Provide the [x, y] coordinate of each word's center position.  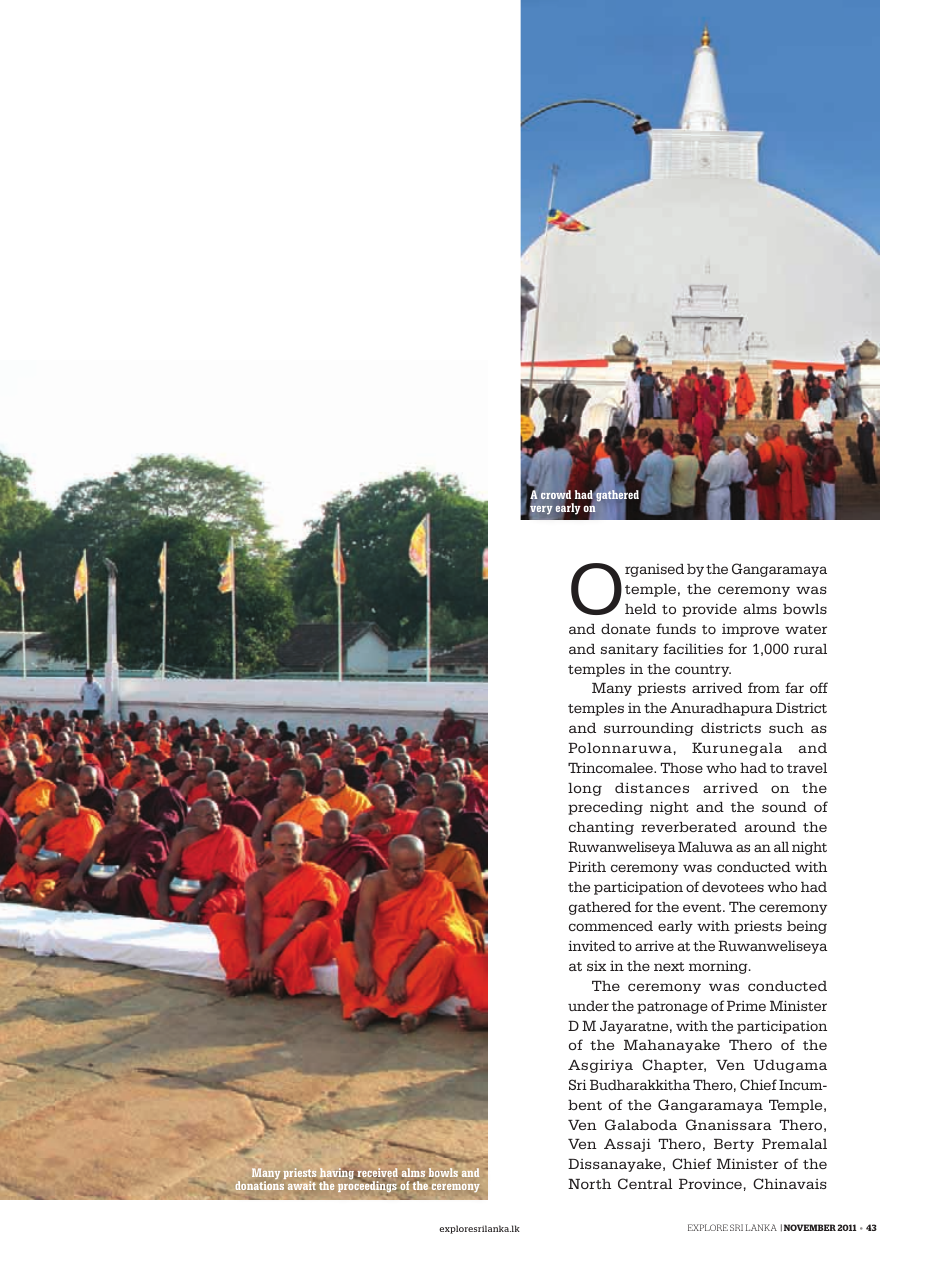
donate [625, 629]
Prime [746, 1006]
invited [592, 946]
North [589, 1184]
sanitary [630, 650]
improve [750, 630]
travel [807, 768]
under [588, 1006]
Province [710, 1184]
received [376, 1173]
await [302, 1185]
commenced [611, 926]
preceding [605, 808]
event [703, 907]
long [585, 789]
